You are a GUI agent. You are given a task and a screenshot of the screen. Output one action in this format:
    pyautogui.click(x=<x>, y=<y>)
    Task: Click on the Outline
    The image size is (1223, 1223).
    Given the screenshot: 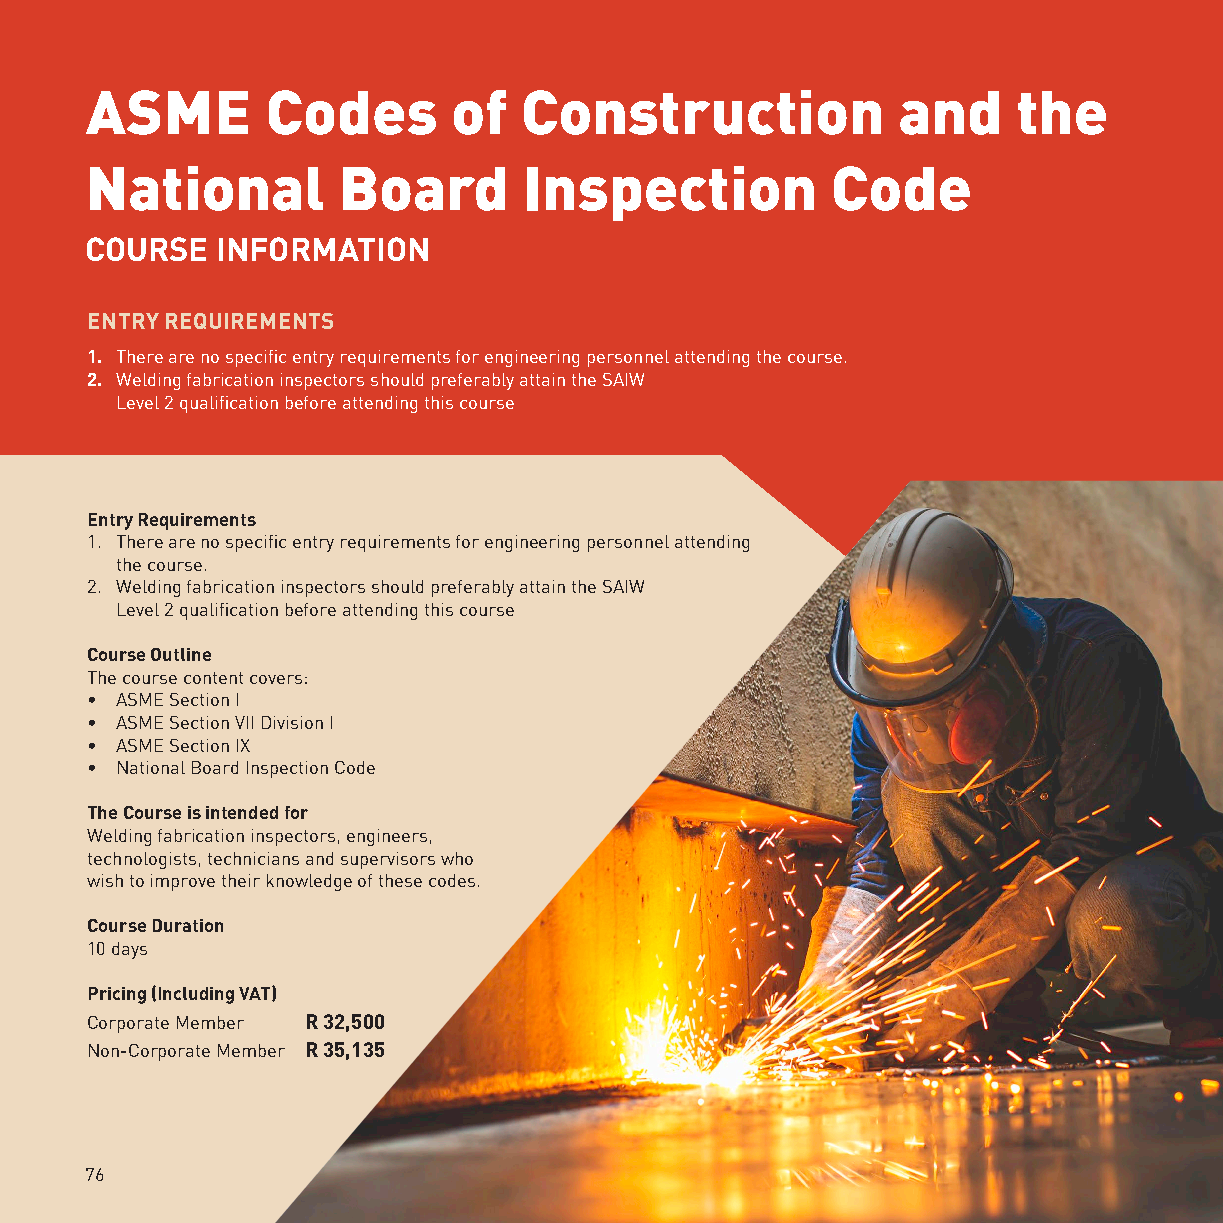 What is the action you would take?
    pyautogui.click(x=181, y=654)
